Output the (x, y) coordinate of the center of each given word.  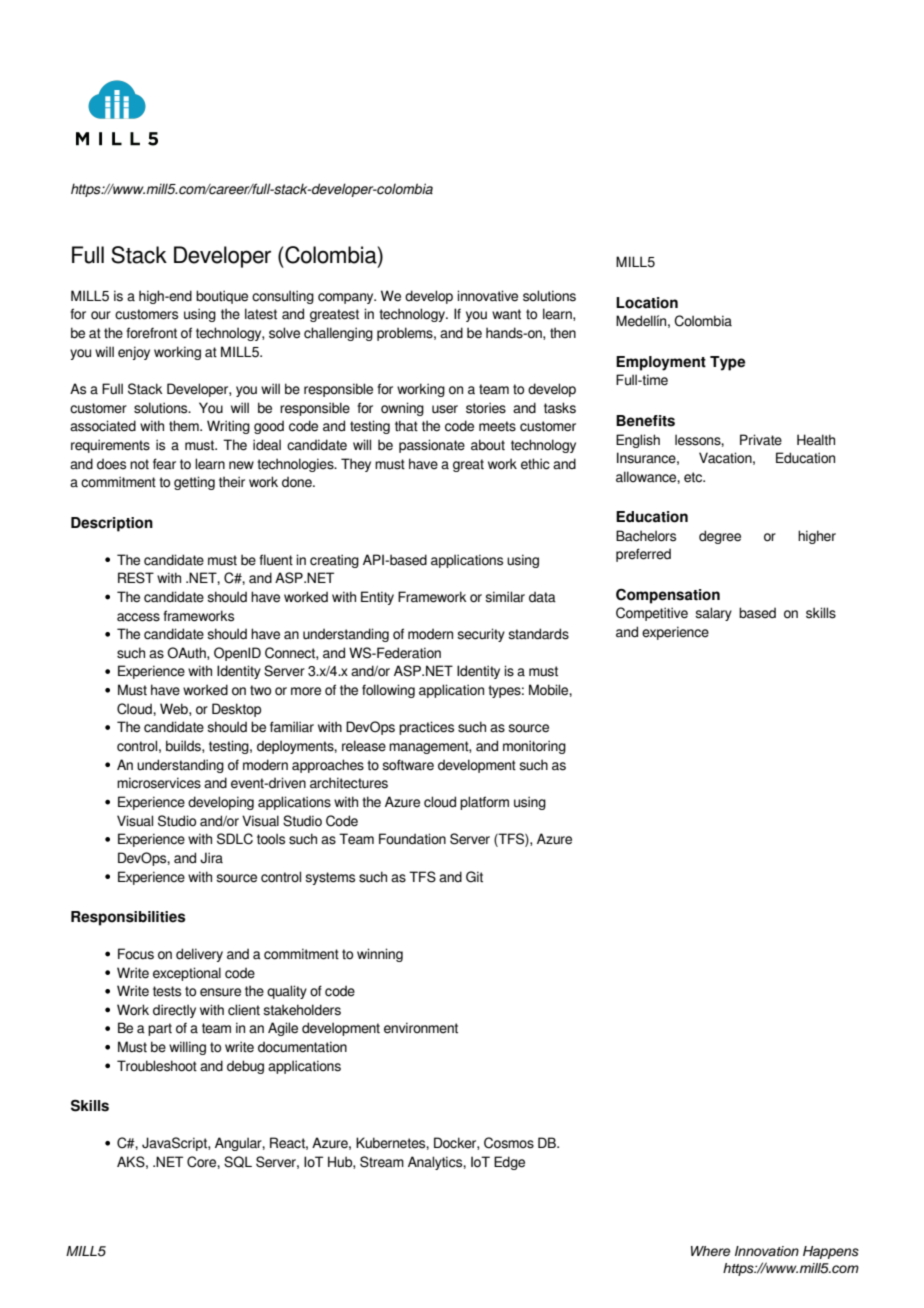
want (506, 314)
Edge (509, 1163)
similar (505, 597)
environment (421, 1028)
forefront (151, 333)
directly (174, 1011)
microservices (159, 783)
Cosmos (509, 1143)
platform (484, 803)
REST (136, 578)
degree (720, 537)
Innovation (767, 1251)
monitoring (534, 747)
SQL (238, 1162)
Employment (661, 363)
